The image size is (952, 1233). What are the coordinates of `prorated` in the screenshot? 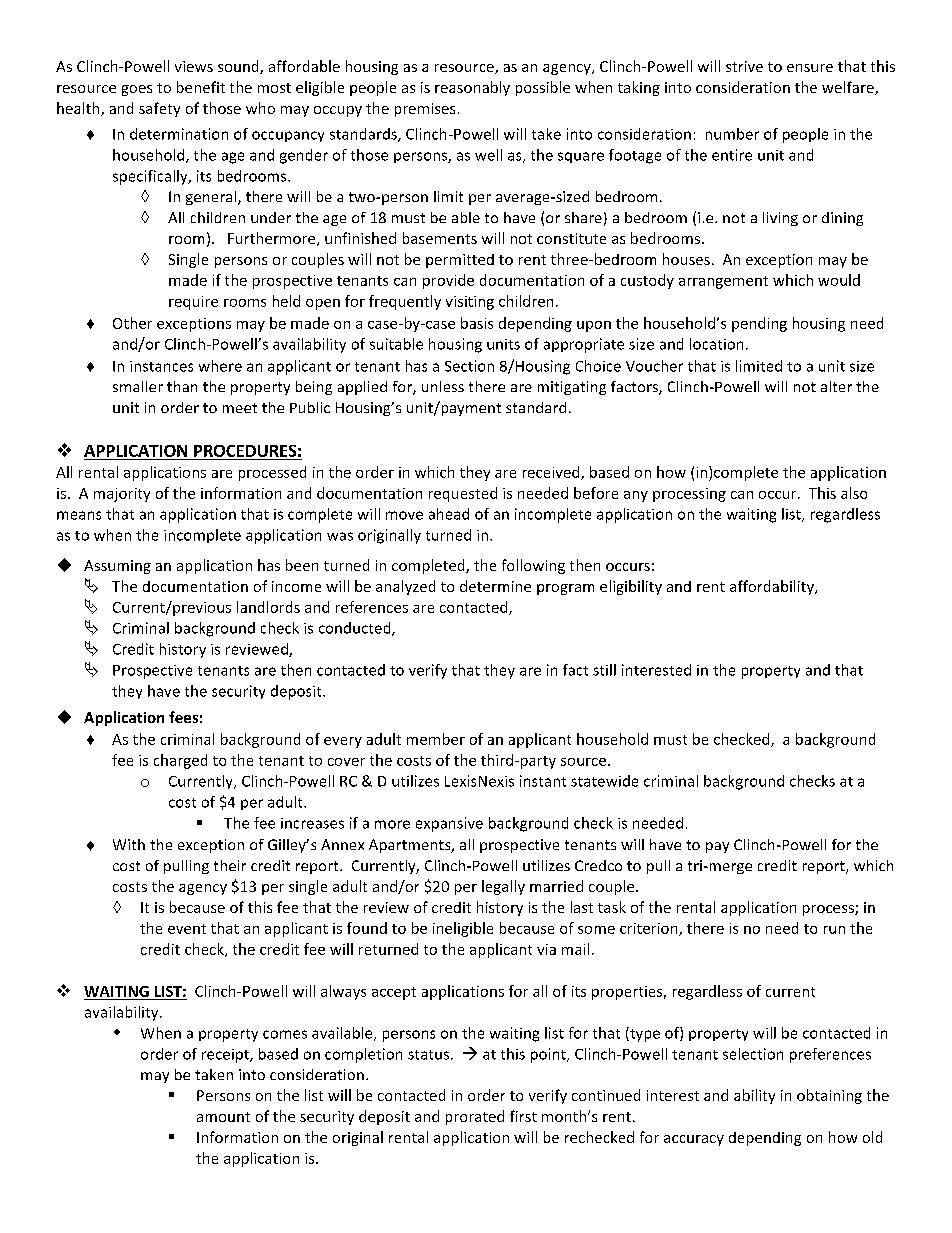 It's located at (475, 1117).
